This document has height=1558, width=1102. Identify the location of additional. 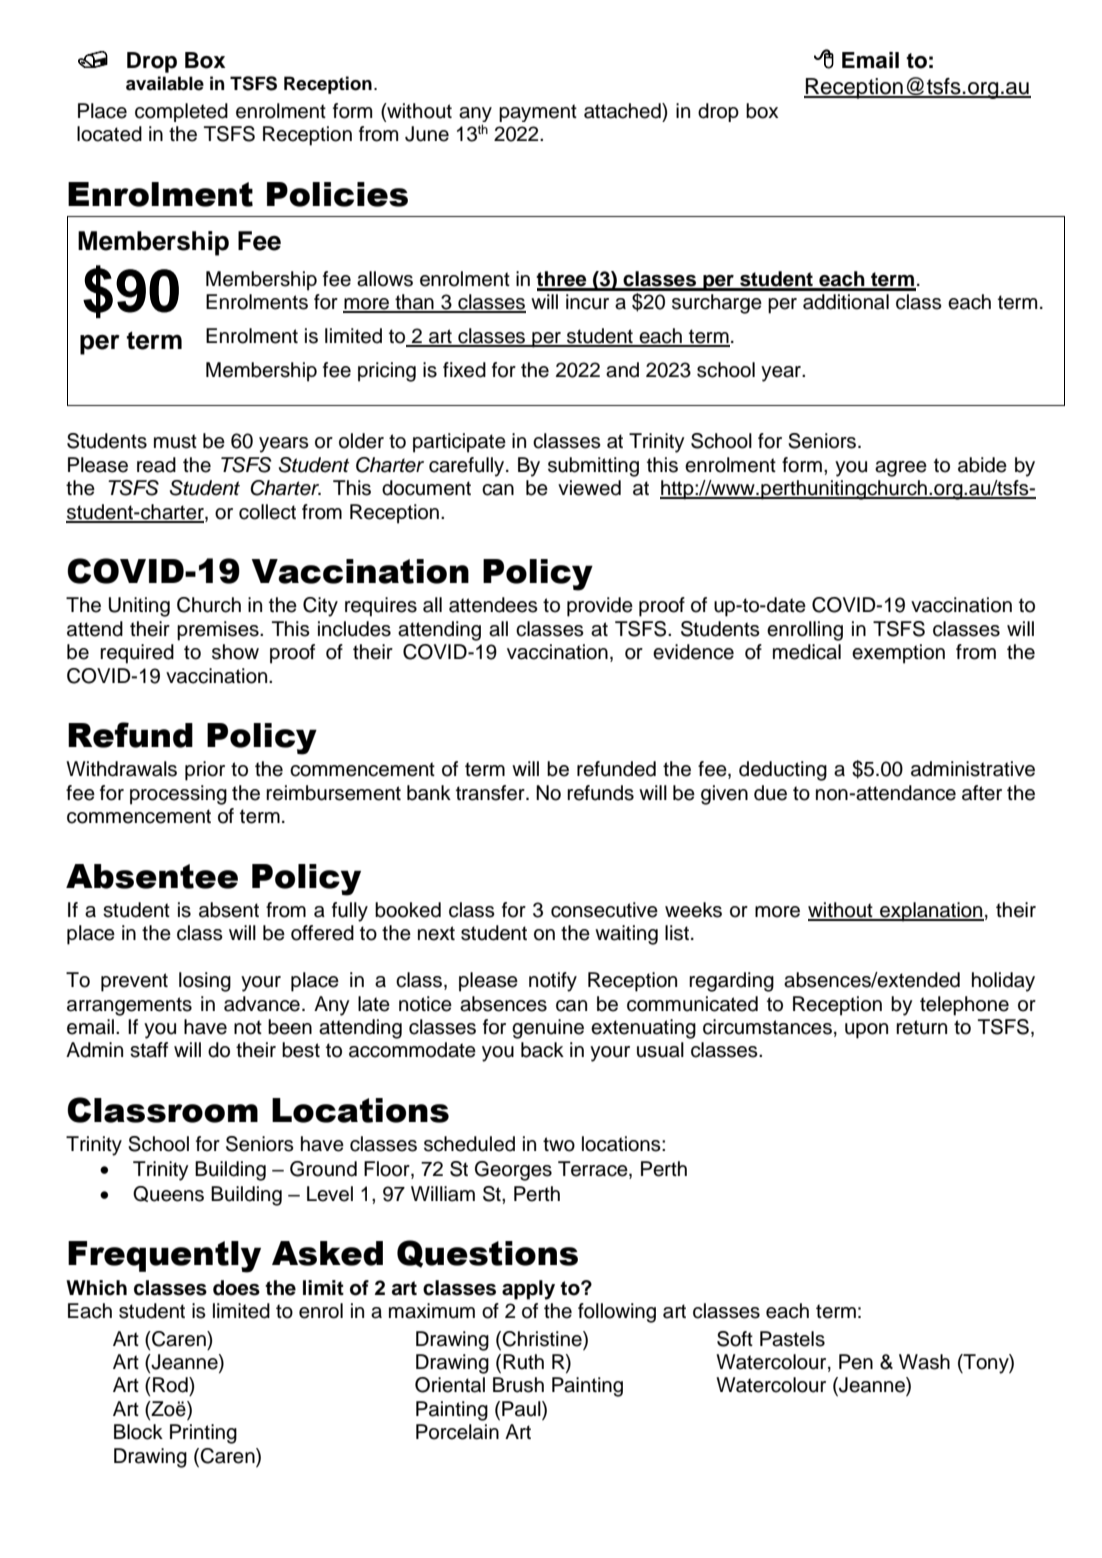
(846, 302).
